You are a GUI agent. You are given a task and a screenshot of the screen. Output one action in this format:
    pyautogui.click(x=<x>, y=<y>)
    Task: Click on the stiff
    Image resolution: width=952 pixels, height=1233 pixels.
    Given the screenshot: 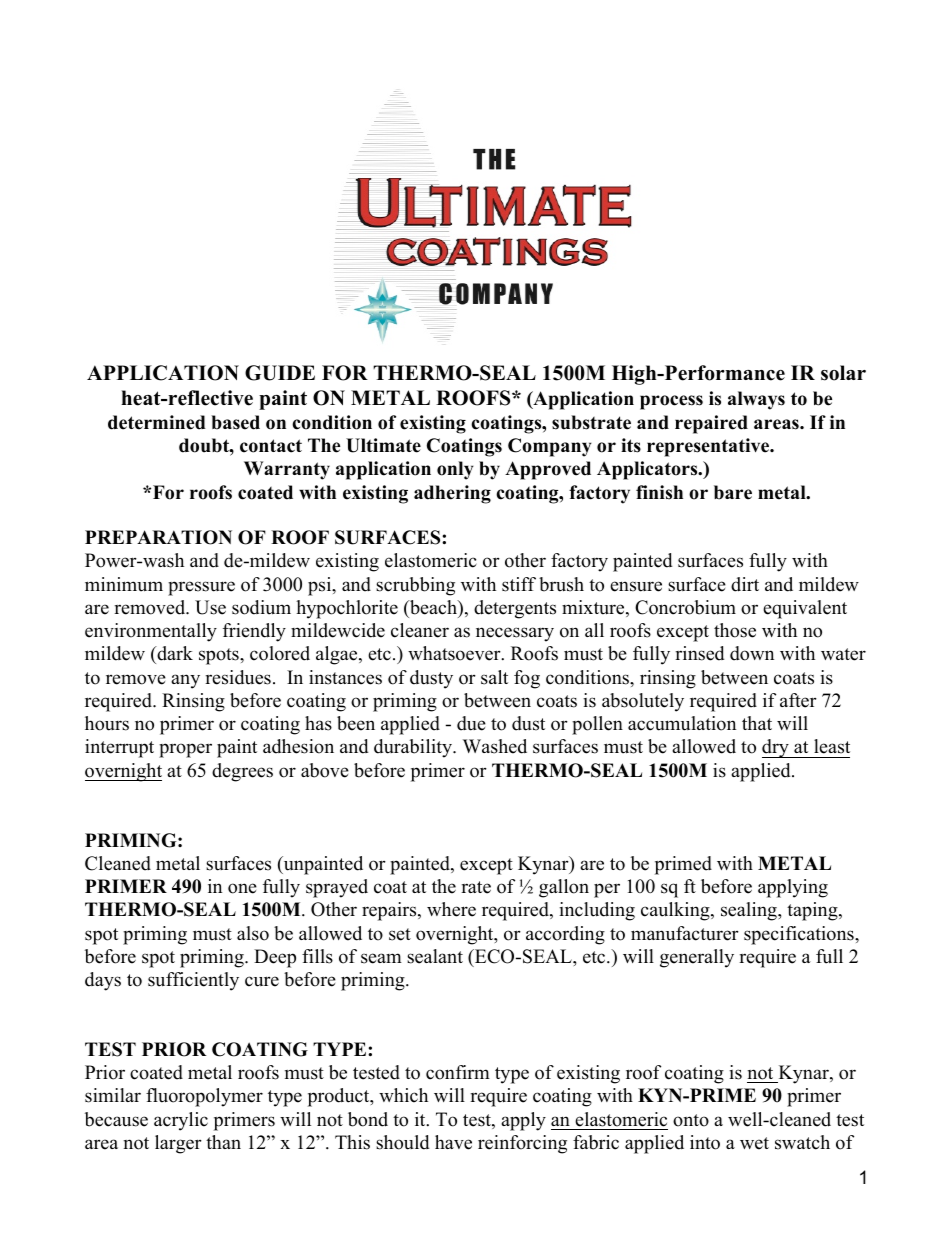 What is the action you would take?
    pyautogui.click(x=519, y=584)
